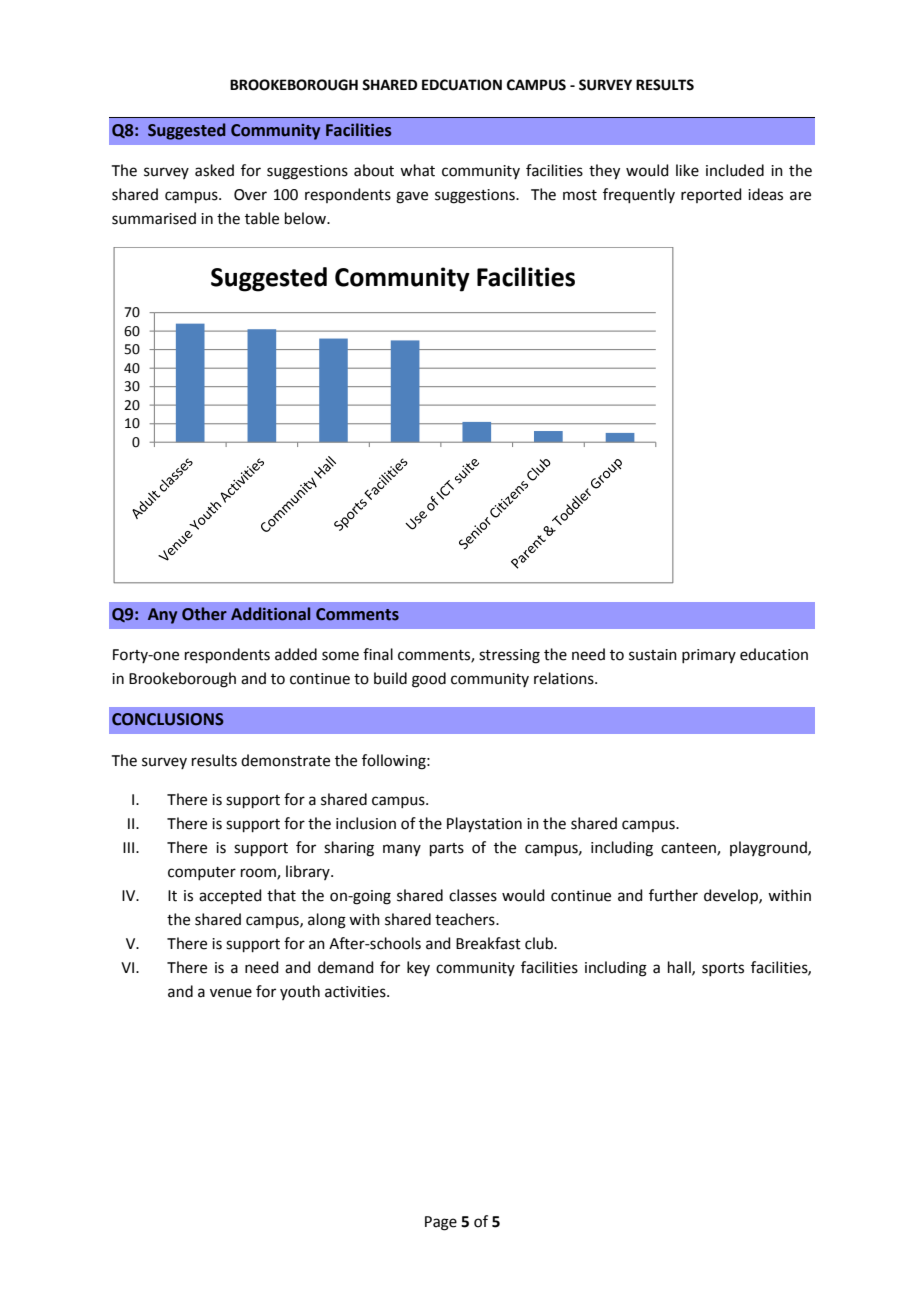 The width and height of the document is (924, 1308). What do you see at coordinates (356, 992) in the document?
I see `activities` at bounding box center [356, 992].
